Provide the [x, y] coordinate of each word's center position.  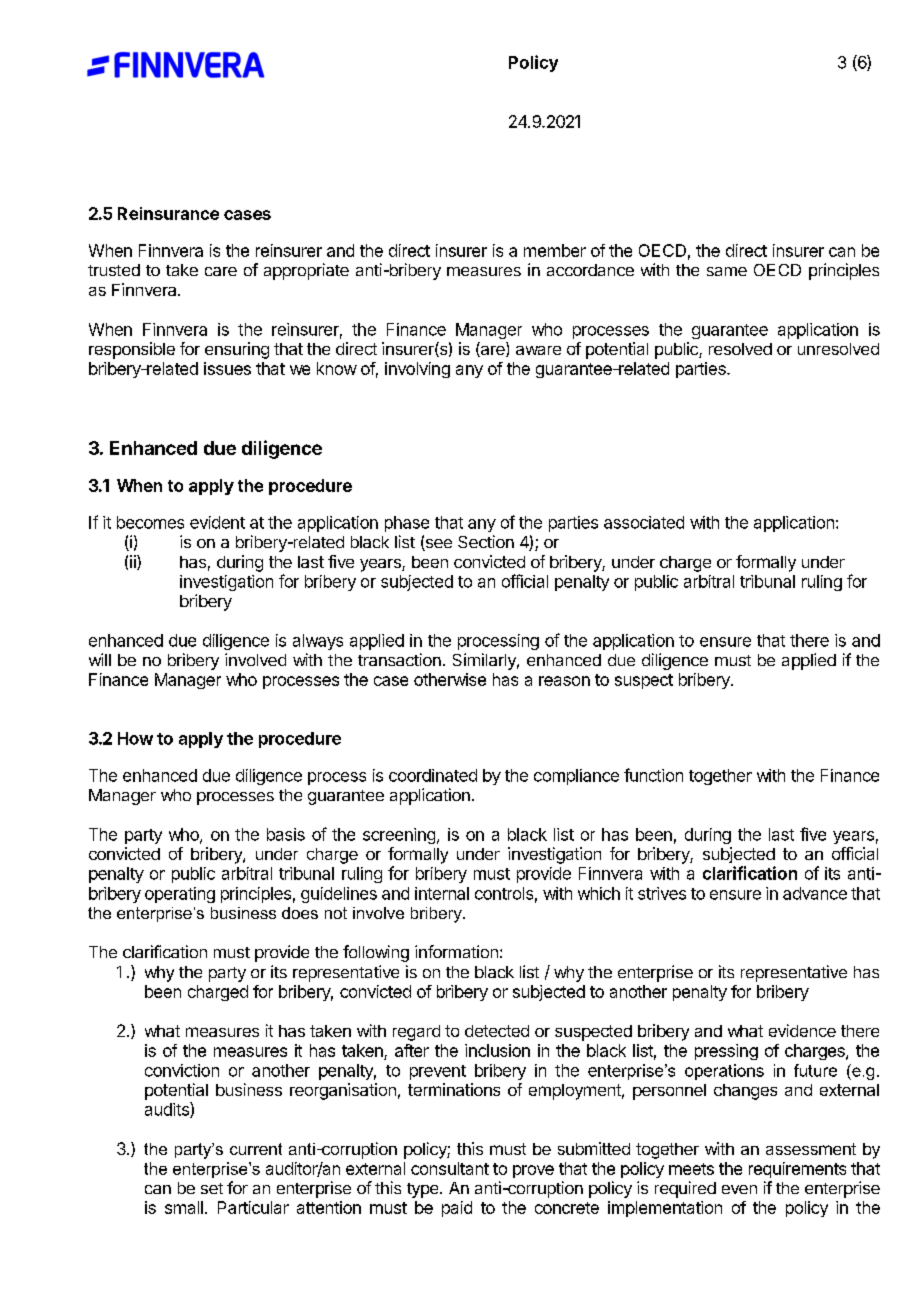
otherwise [450, 679]
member [555, 250]
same [727, 271]
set [212, 1188]
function [653, 775]
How [135, 738]
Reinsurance [168, 213]
